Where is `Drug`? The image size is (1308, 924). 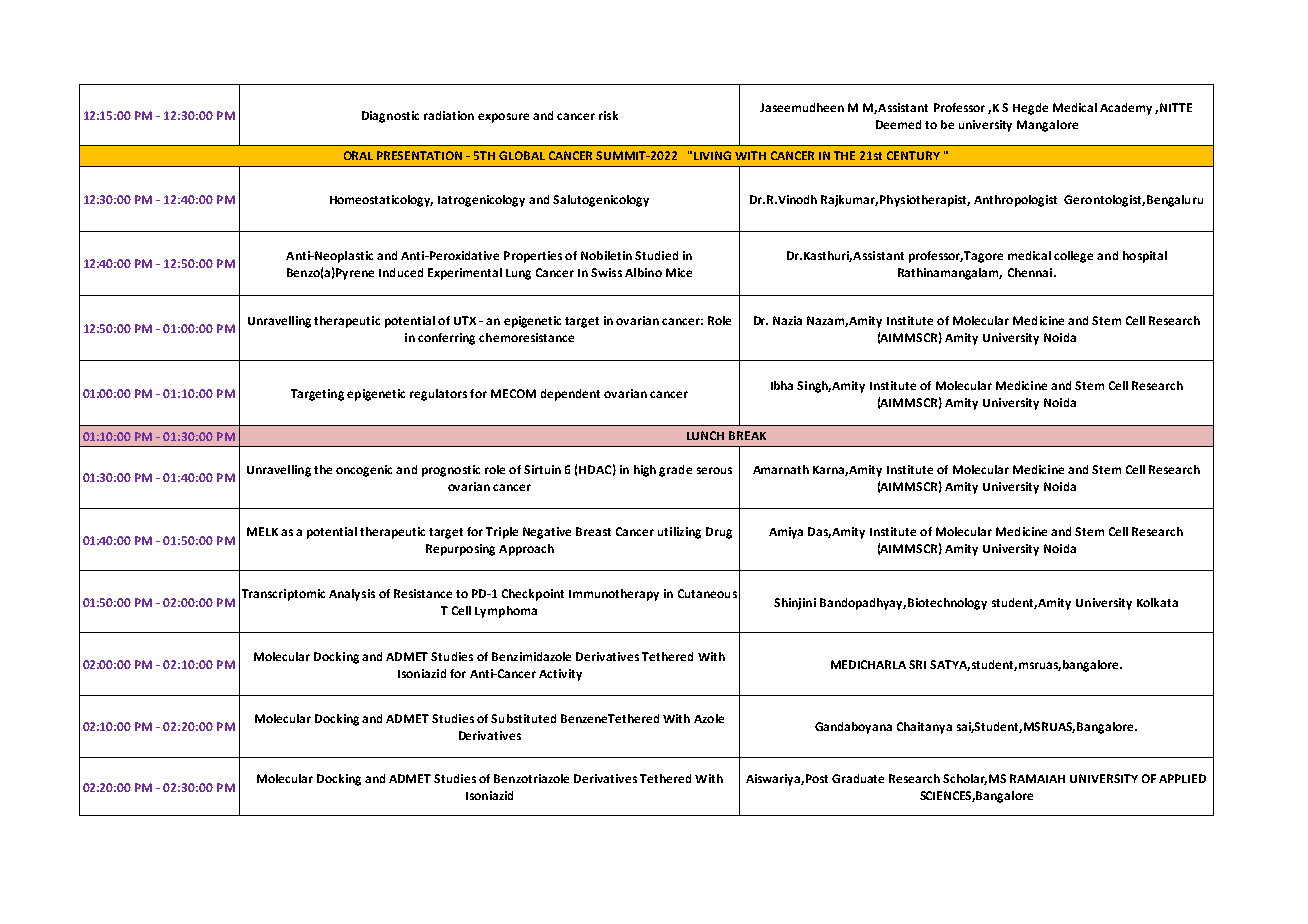 Drug is located at coordinates (719, 533).
